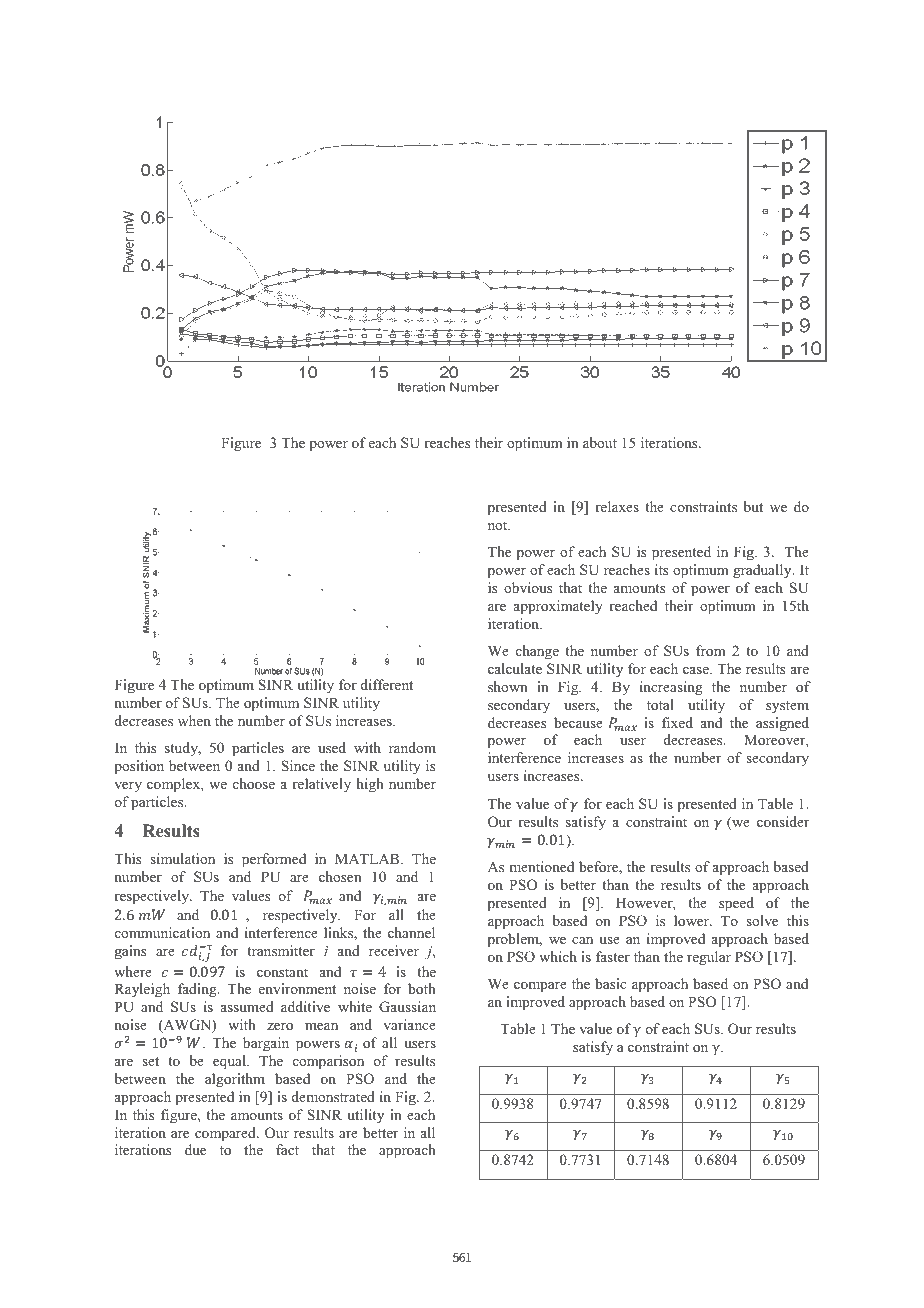 This screenshot has width=924, height=1308. I want to click on relaxes, so click(617, 506).
